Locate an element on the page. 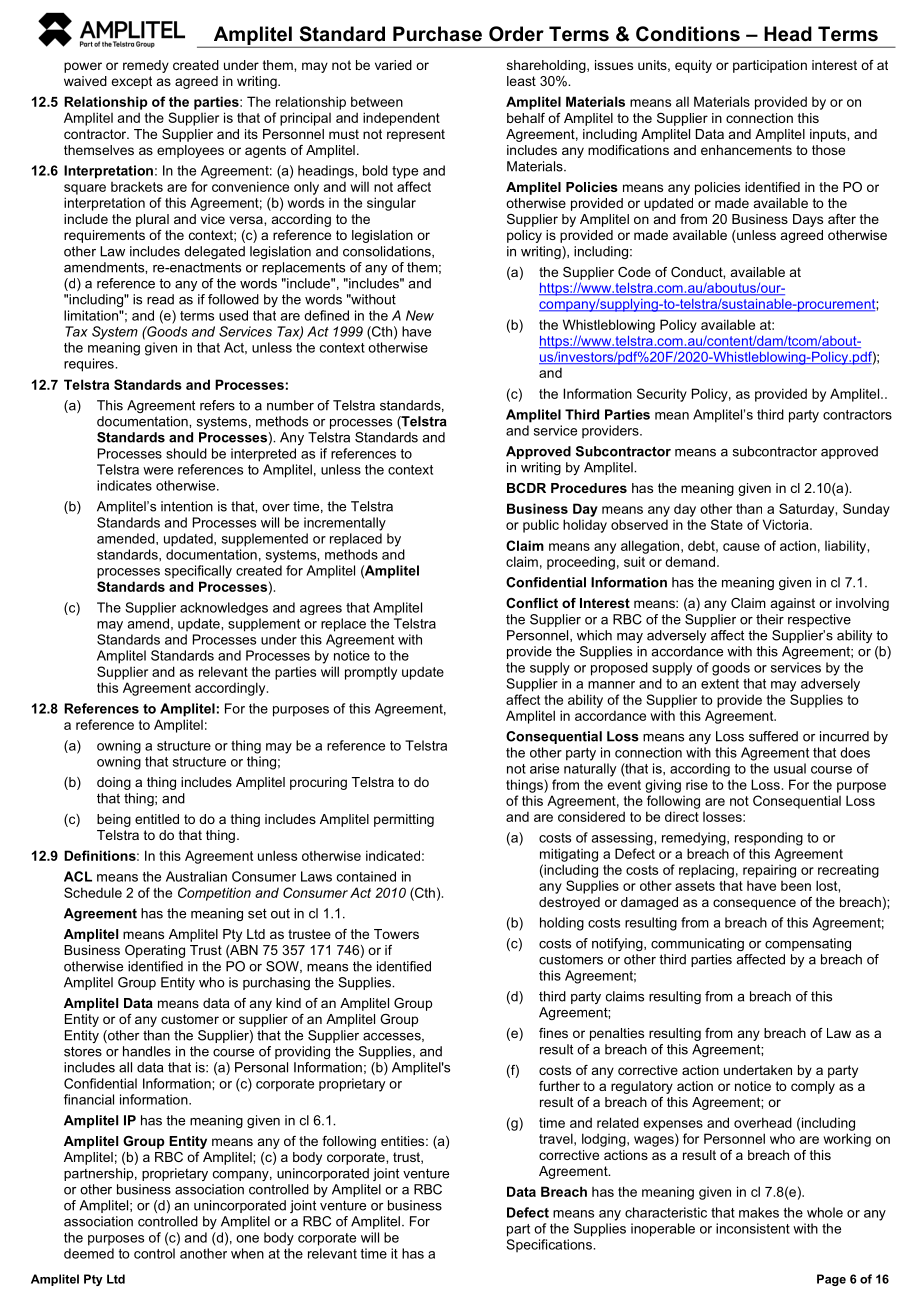 This image has width=924, height=1308. Conflict is located at coordinates (532, 603).
